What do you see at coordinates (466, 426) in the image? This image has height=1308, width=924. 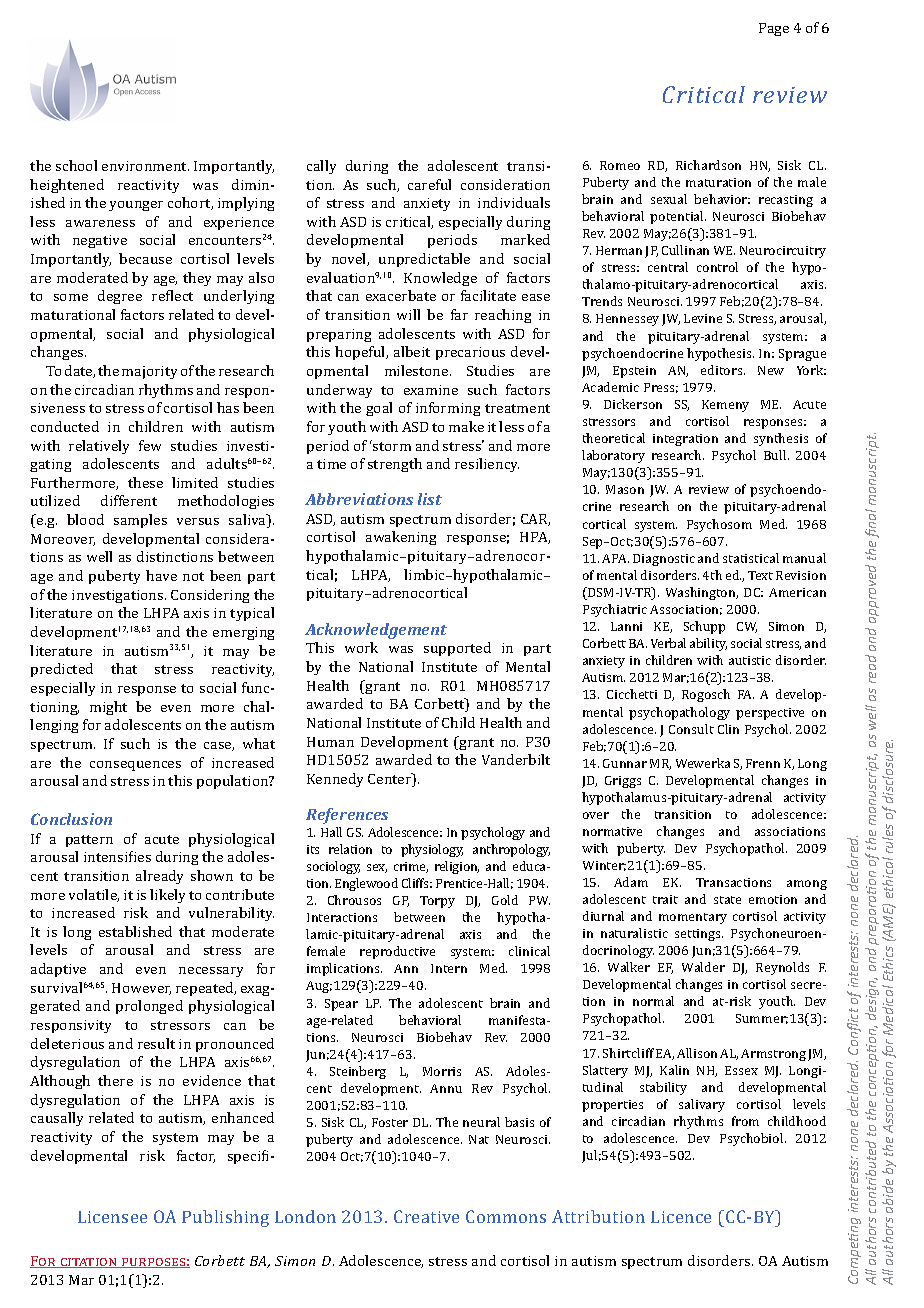 I see `make` at bounding box center [466, 426].
